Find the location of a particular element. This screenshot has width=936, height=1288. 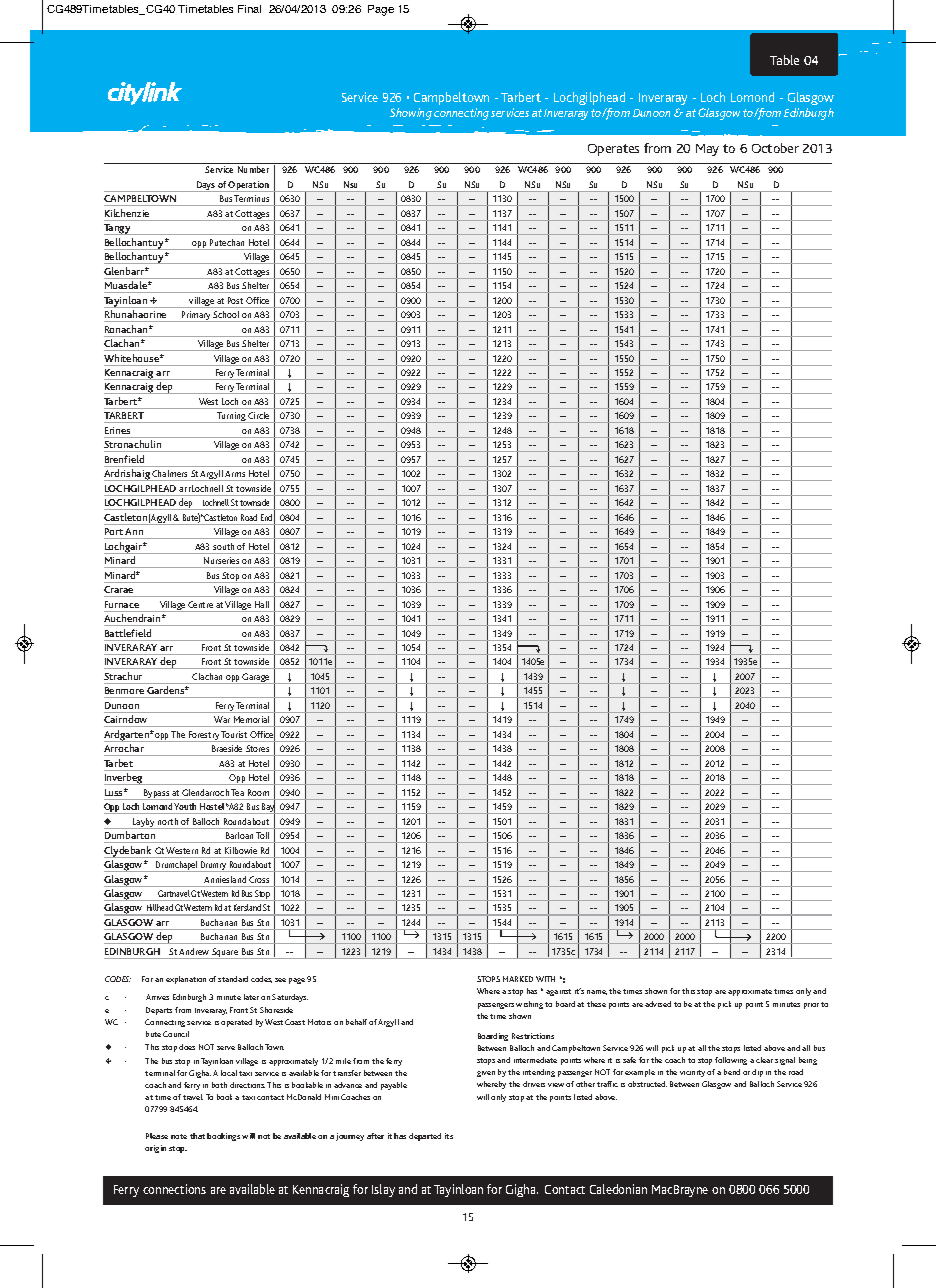

that is located at coordinates (197, 1136).
